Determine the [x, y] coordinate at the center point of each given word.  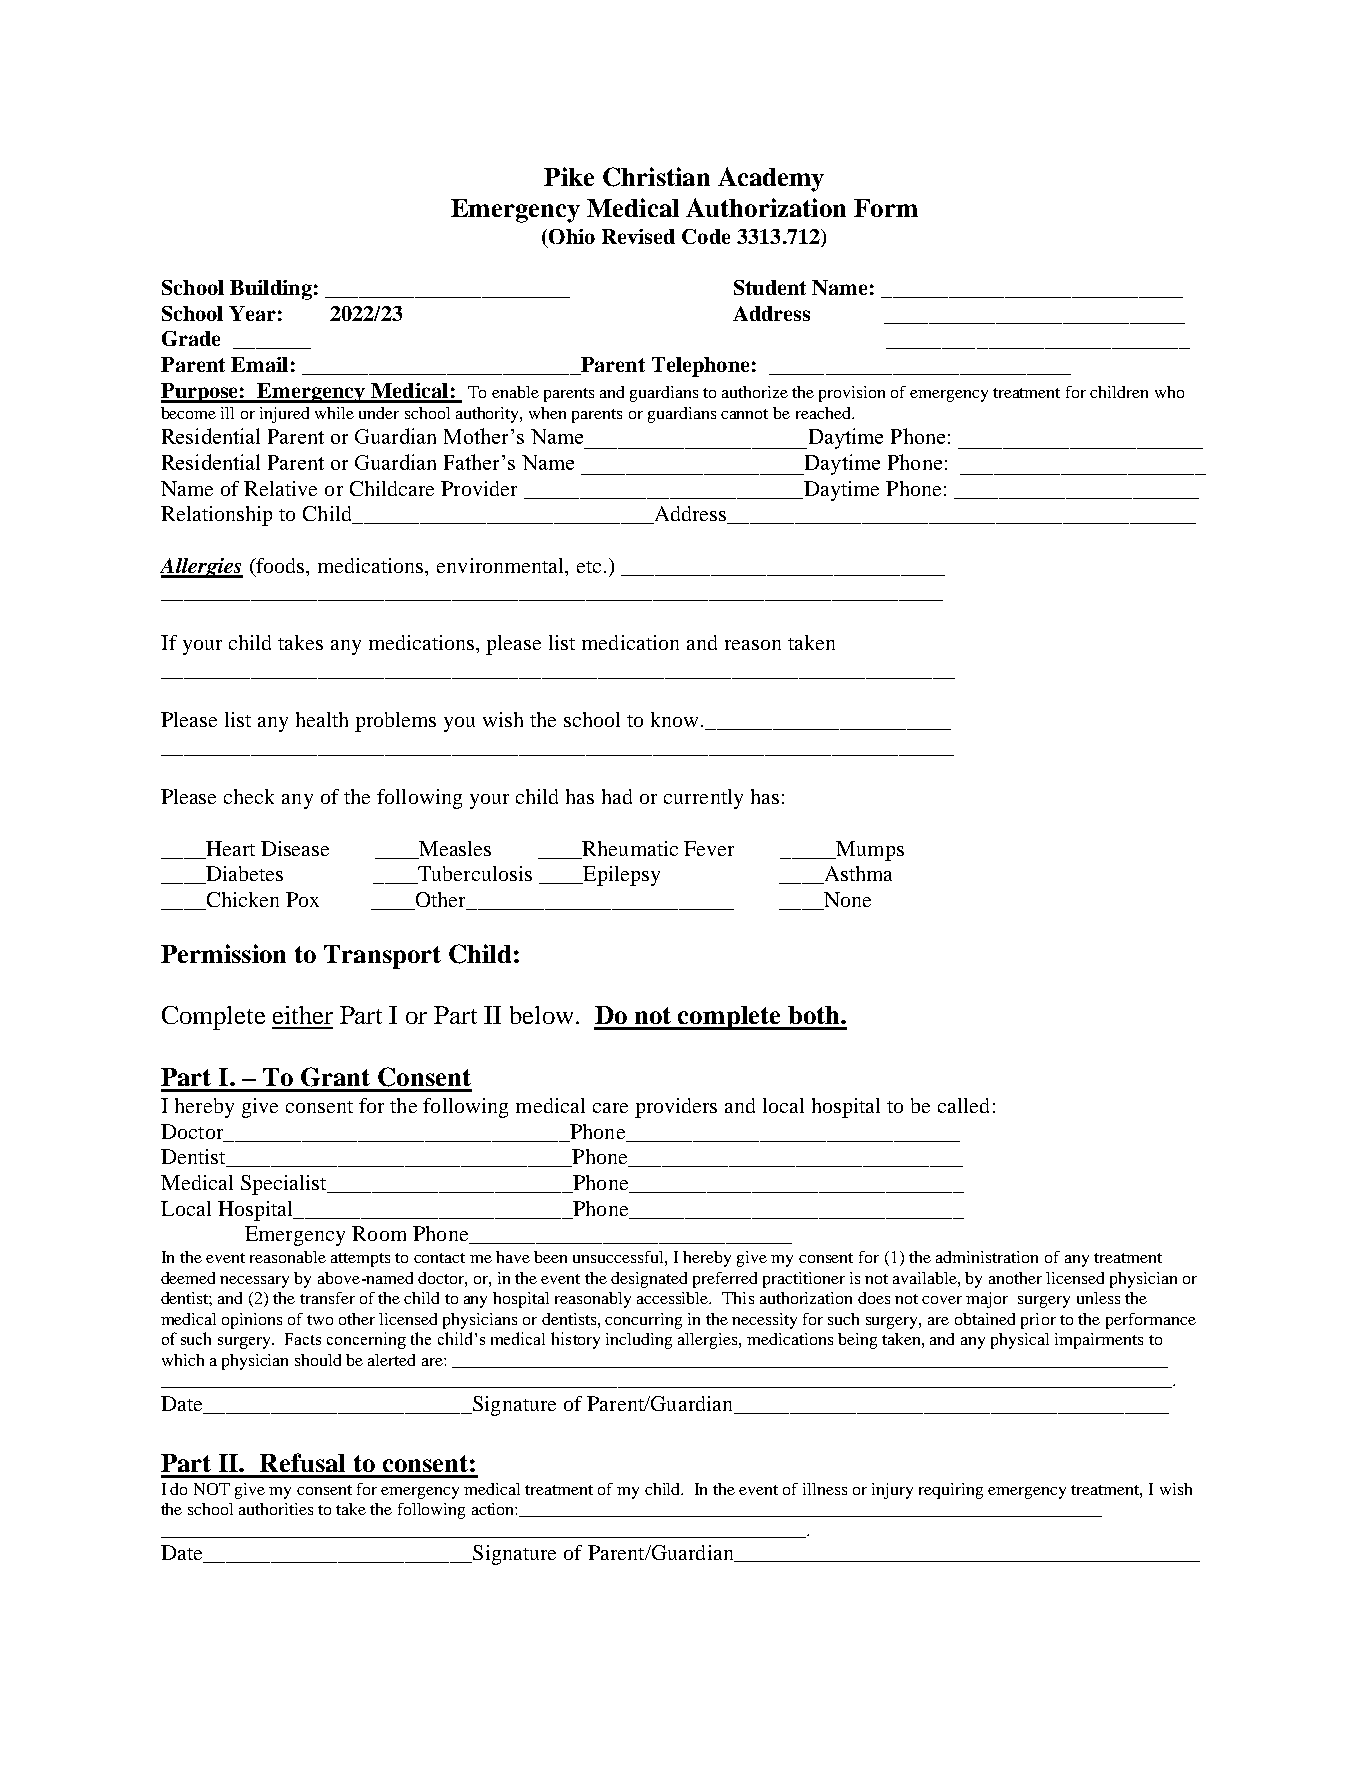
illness [825, 1489]
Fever [709, 848]
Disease [295, 848]
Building [271, 290]
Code [706, 236]
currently [703, 799]
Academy [771, 179]
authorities [276, 1509]
